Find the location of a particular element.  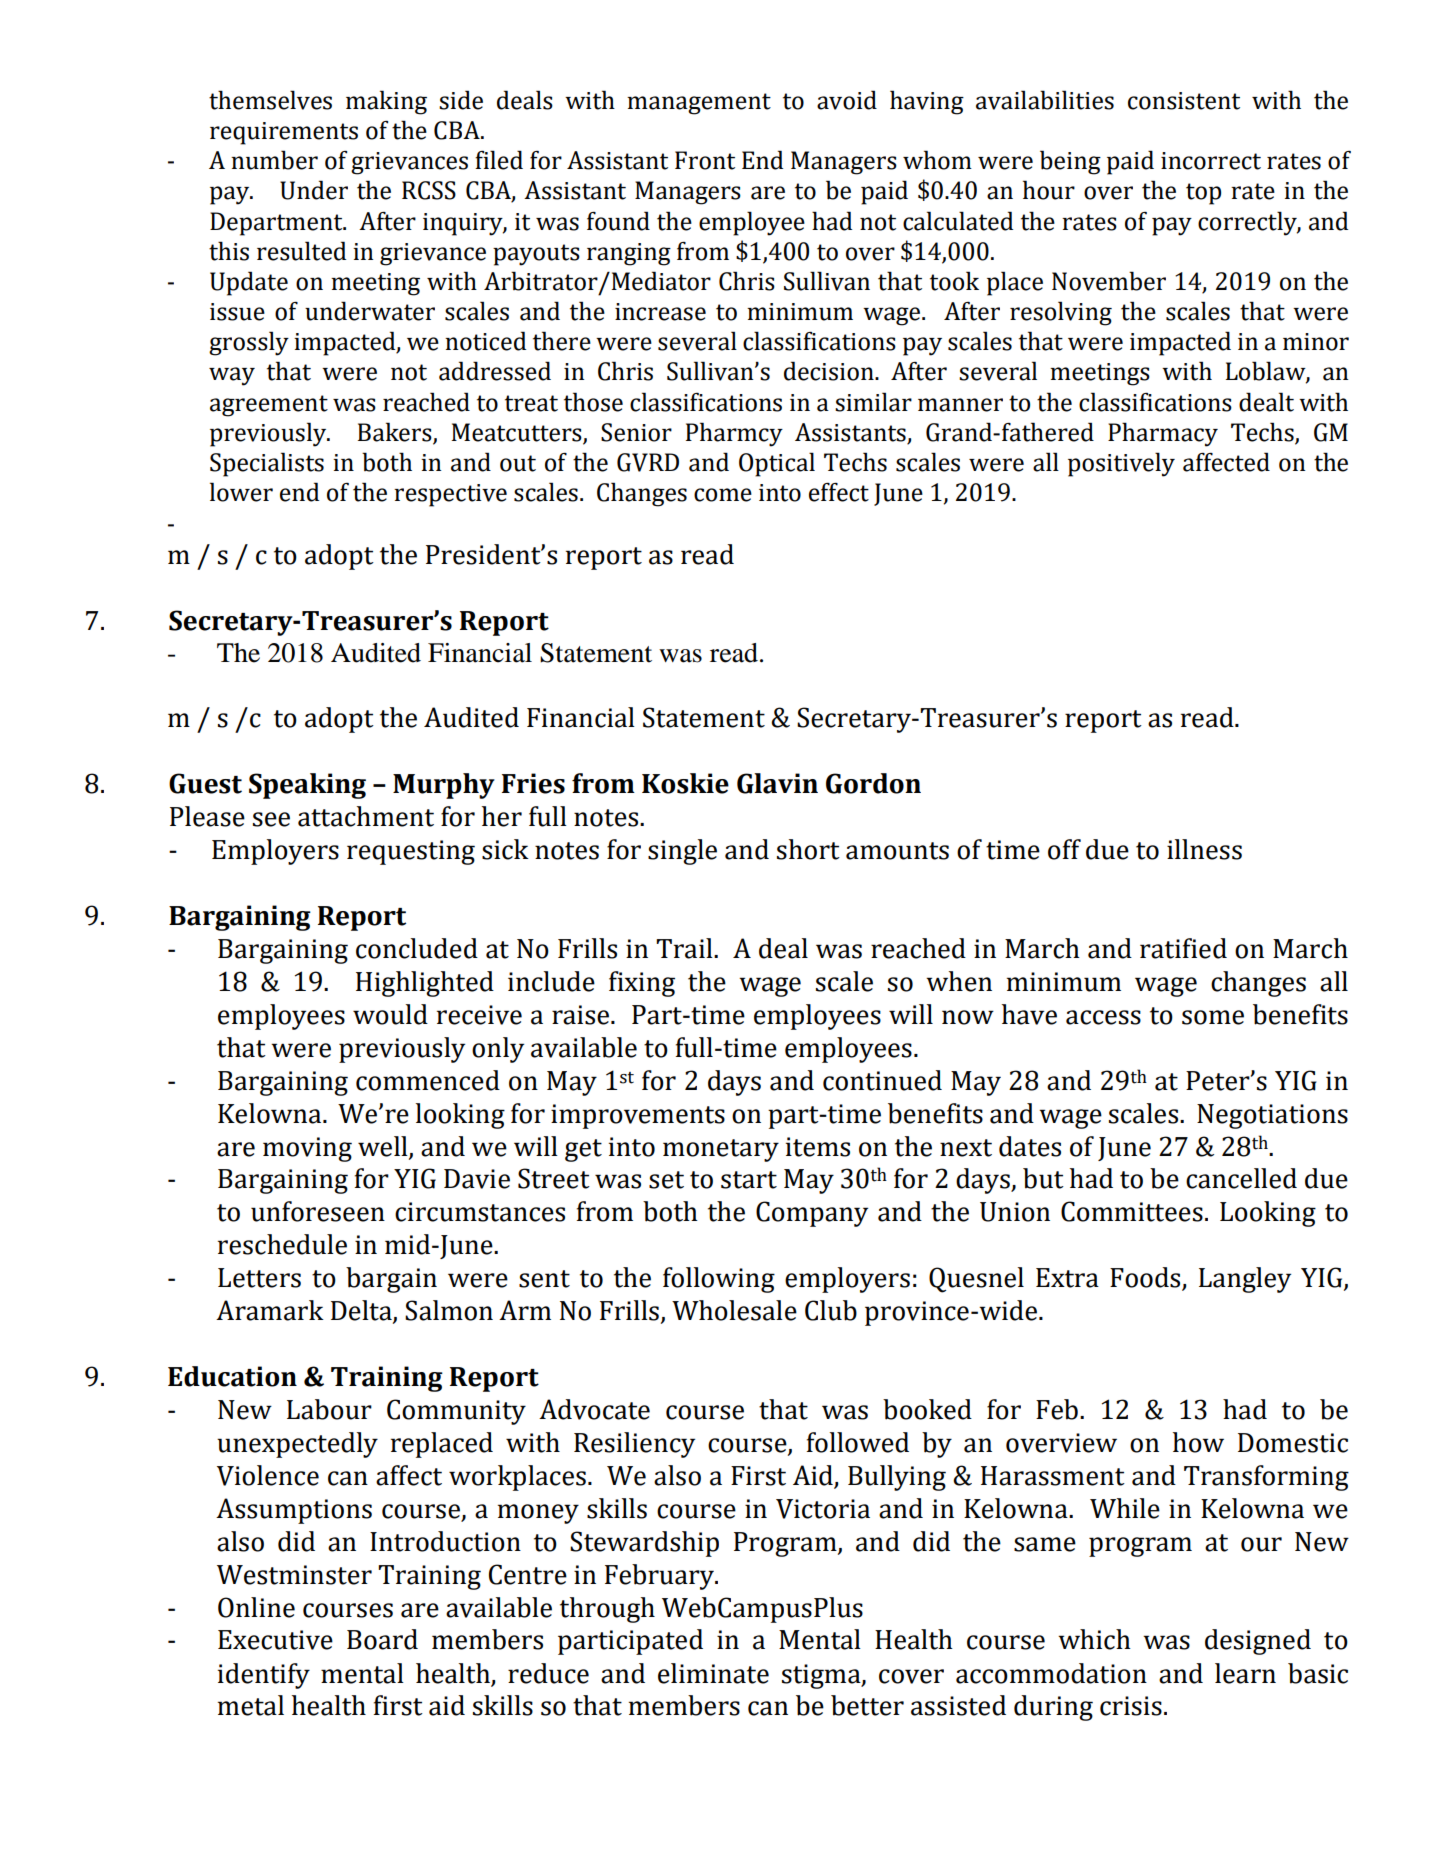

some is located at coordinates (1213, 1017).
